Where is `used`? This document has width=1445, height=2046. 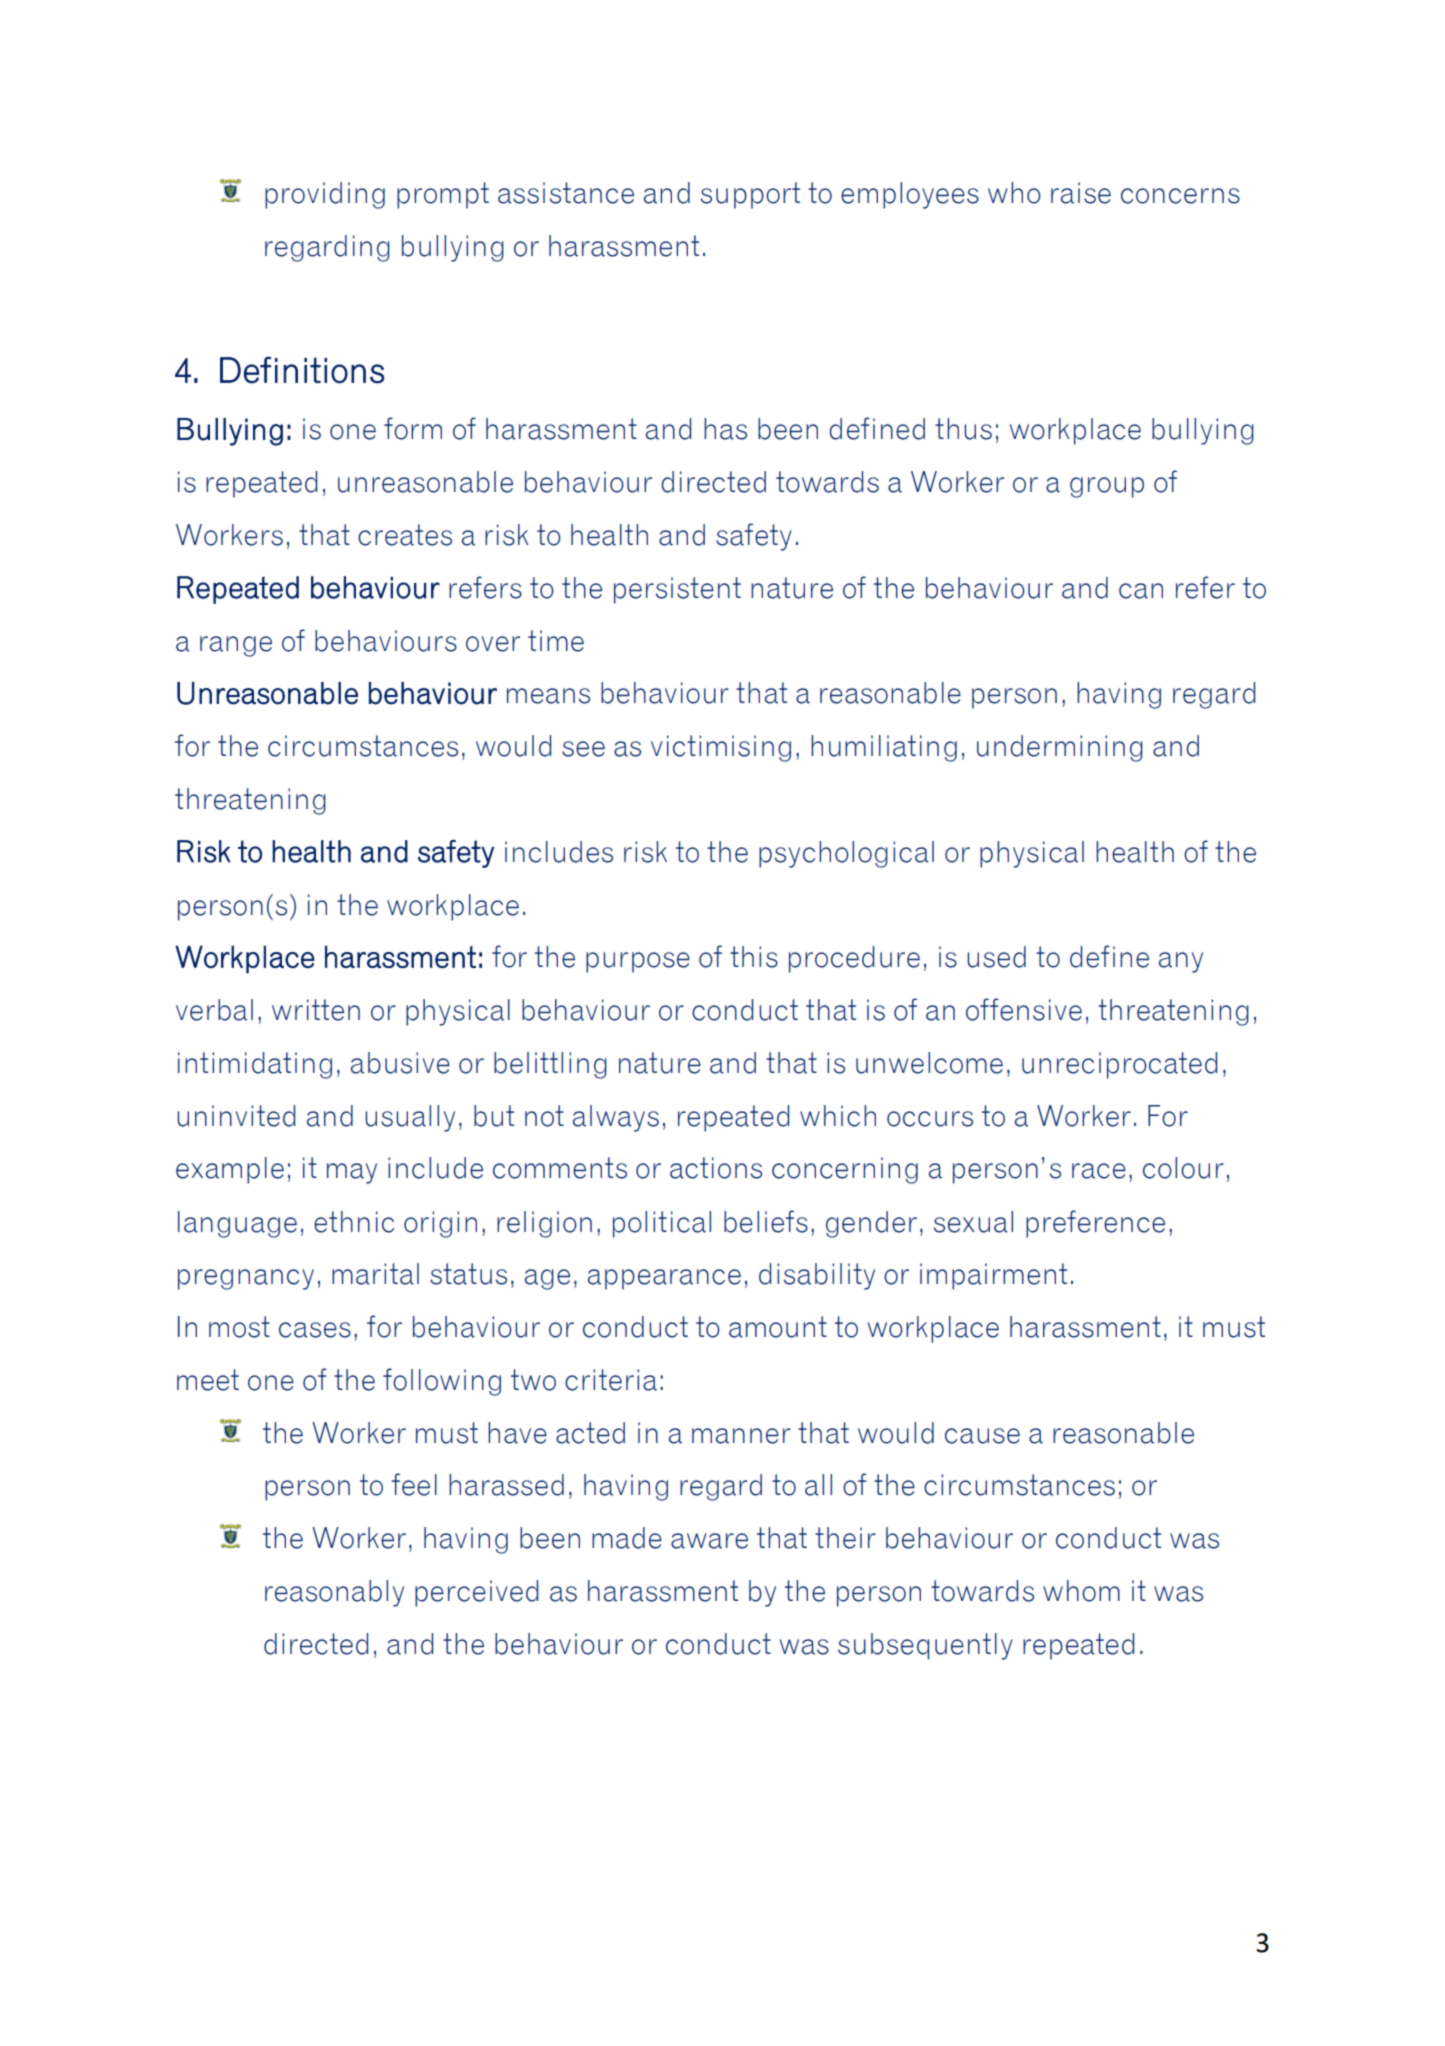
used is located at coordinates (996, 957).
